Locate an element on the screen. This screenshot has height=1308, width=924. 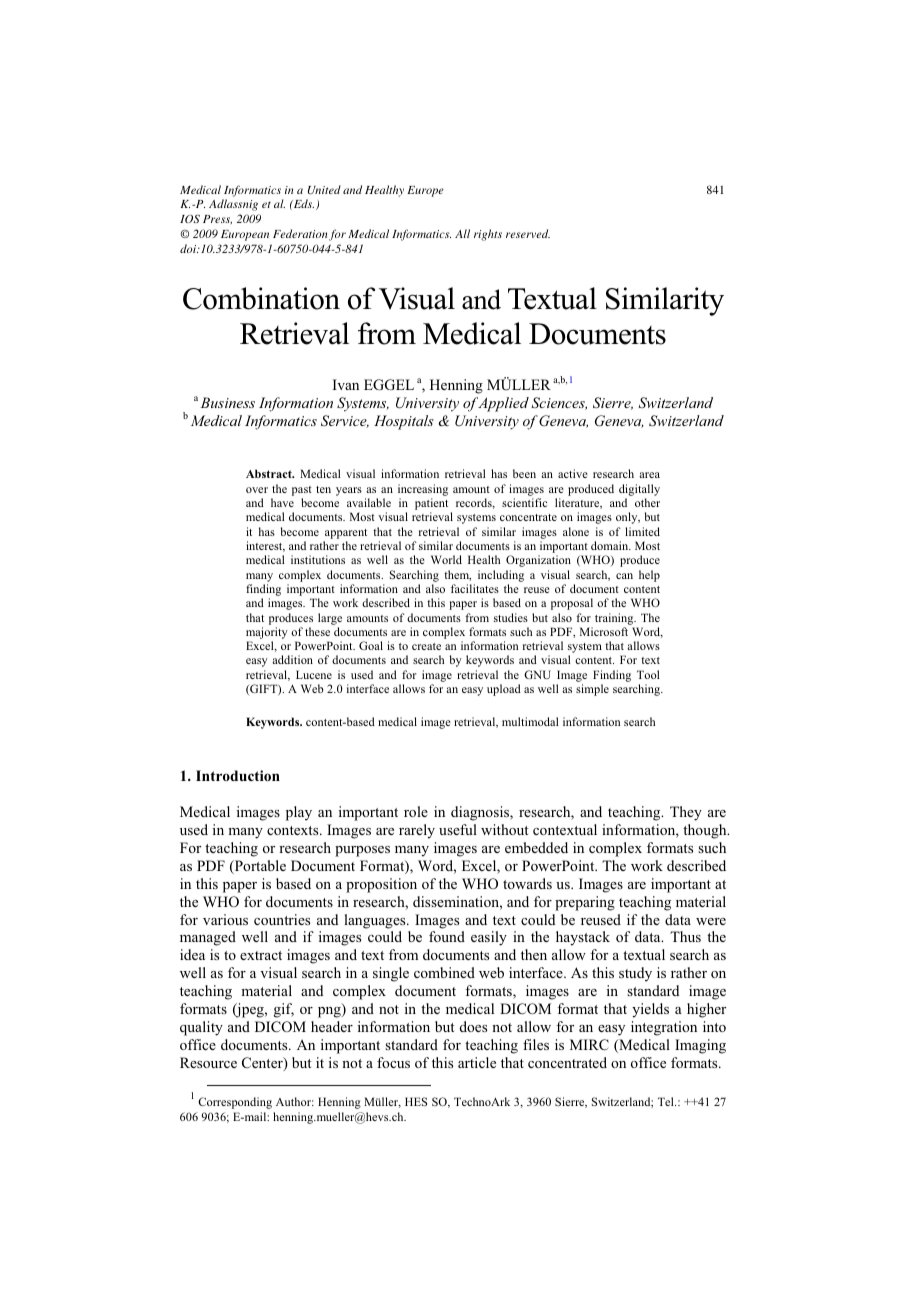
rights is located at coordinates (488, 235).
